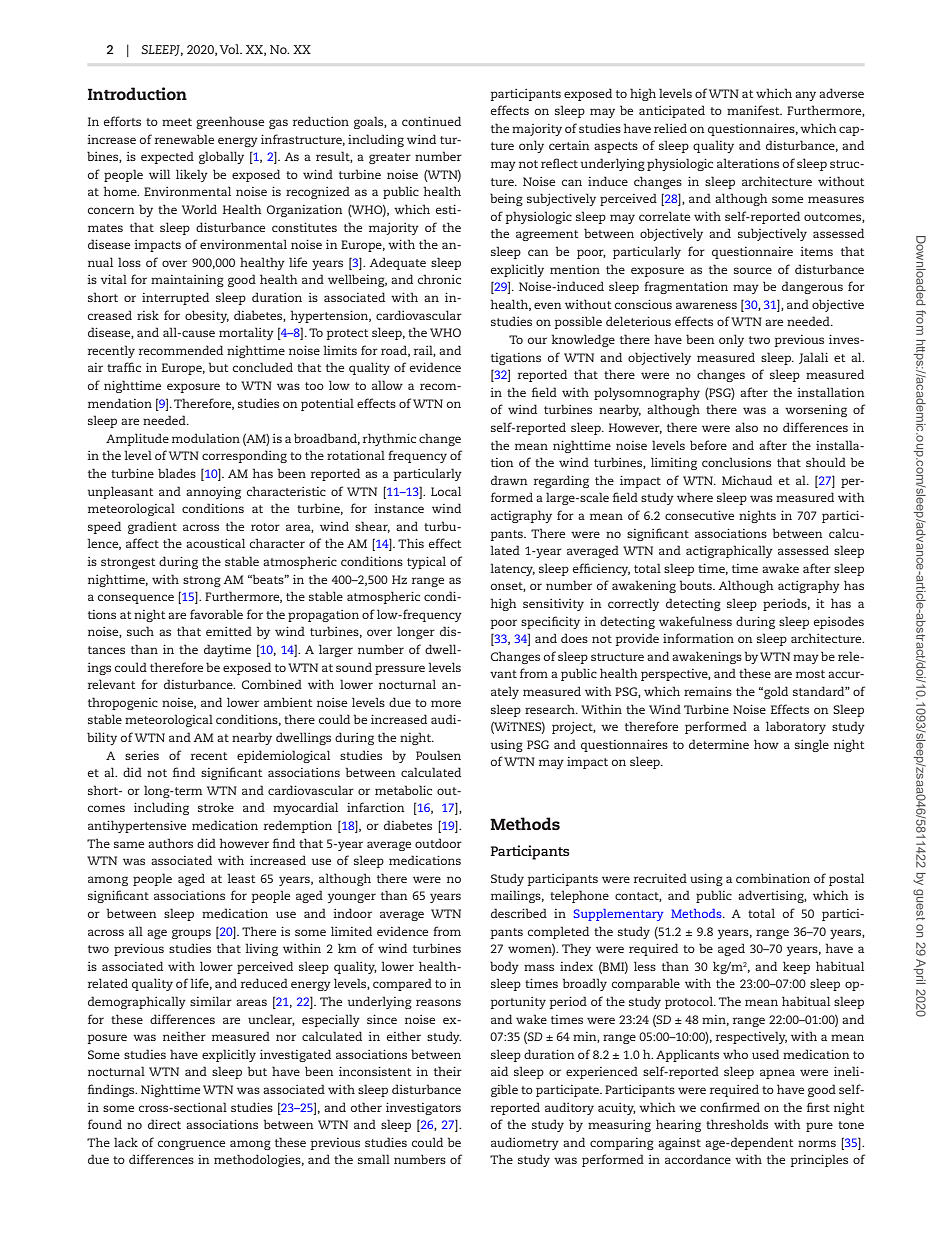 The image size is (952, 1252). Describe the element at coordinates (754, 110) in the screenshot. I see `manifest` at that location.
